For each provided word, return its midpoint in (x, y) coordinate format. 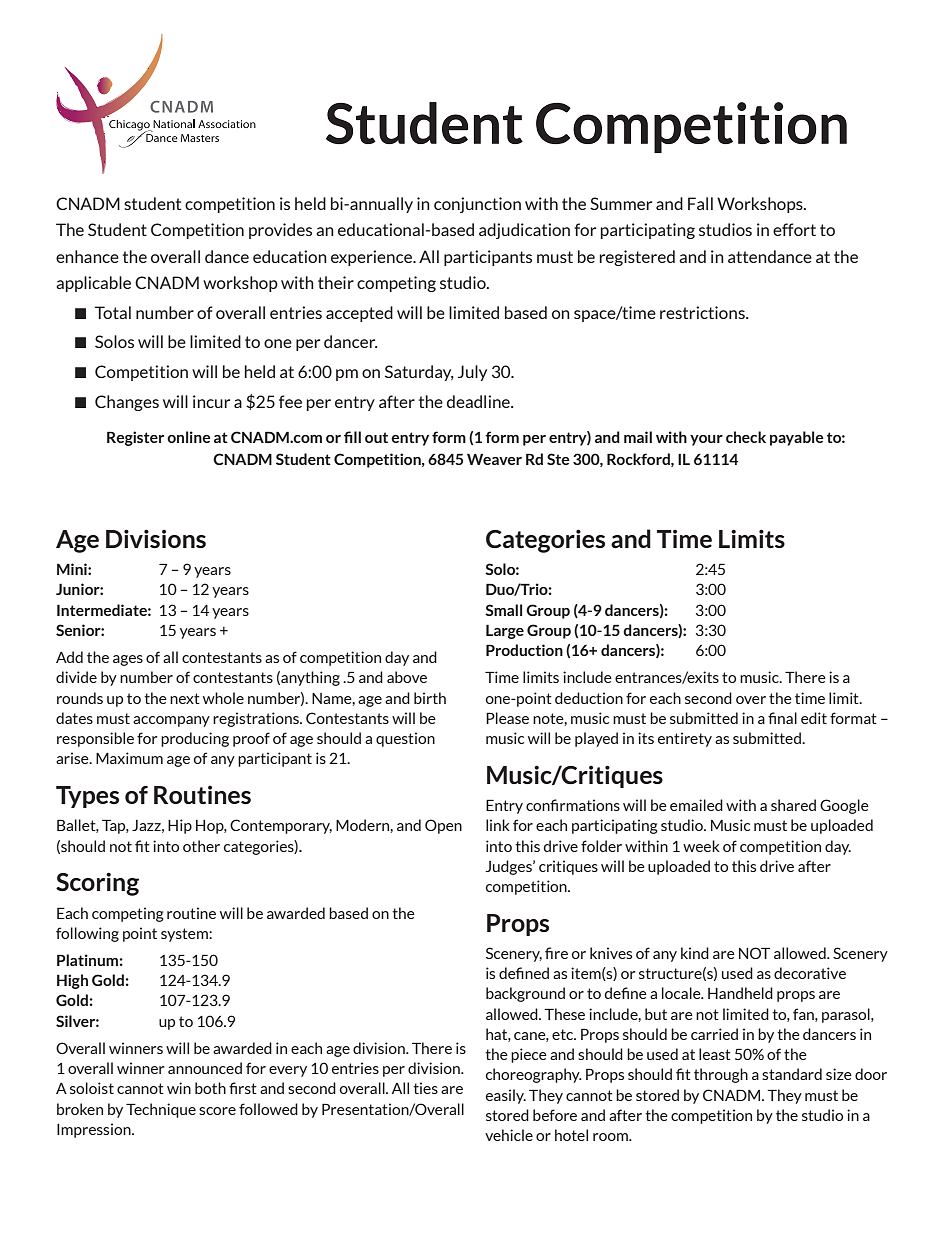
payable (796, 438)
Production (524, 650)
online (188, 437)
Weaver (494, 459)
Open (443, 826)
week (701, 846)
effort (794, 229)
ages (128, 660)
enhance (87, 256)
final (782, 718)
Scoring (97, 884)
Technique (161, 1110)
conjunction (477, 205)
